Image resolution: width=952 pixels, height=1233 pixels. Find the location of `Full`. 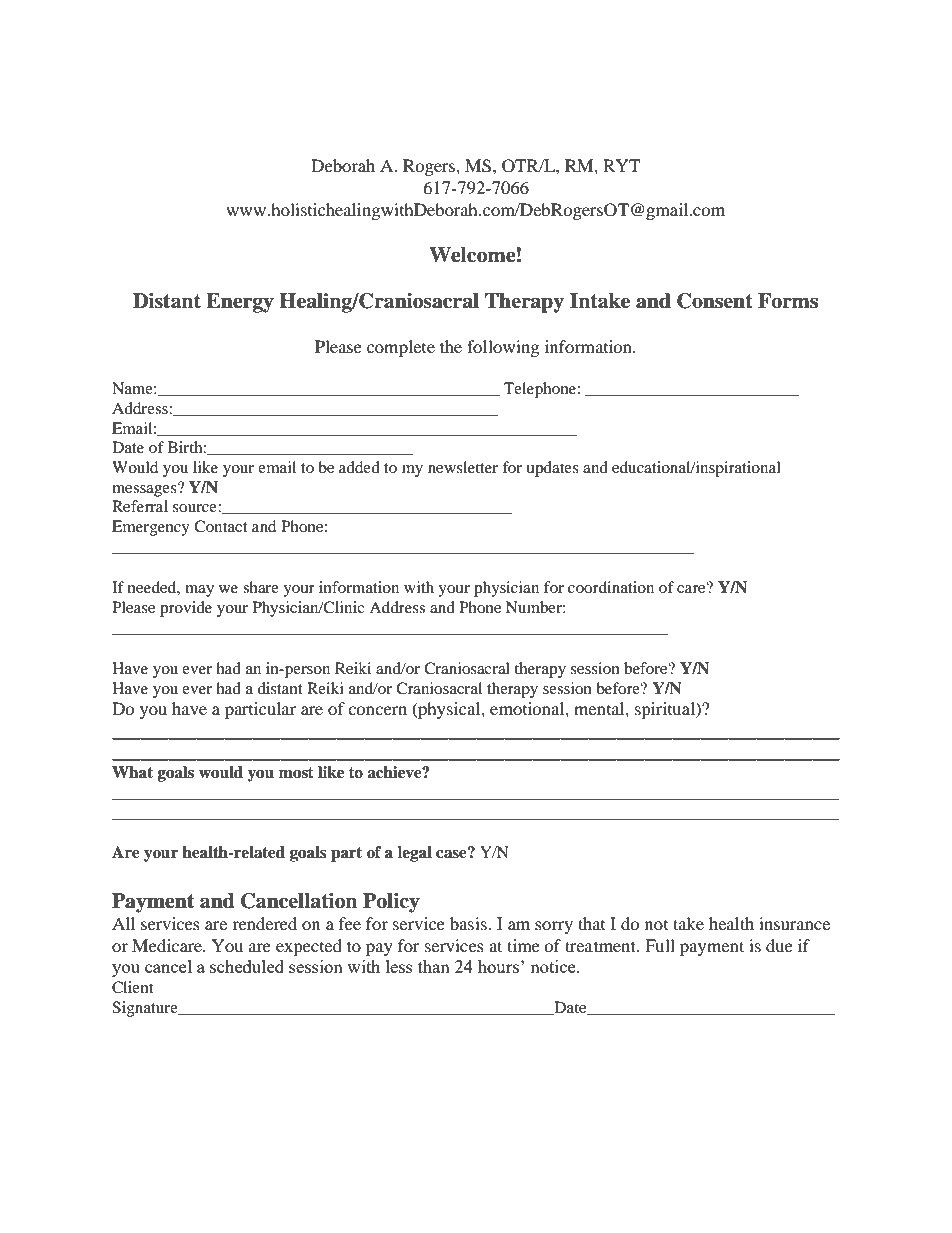

Full is located at coordinates (660, 945).
